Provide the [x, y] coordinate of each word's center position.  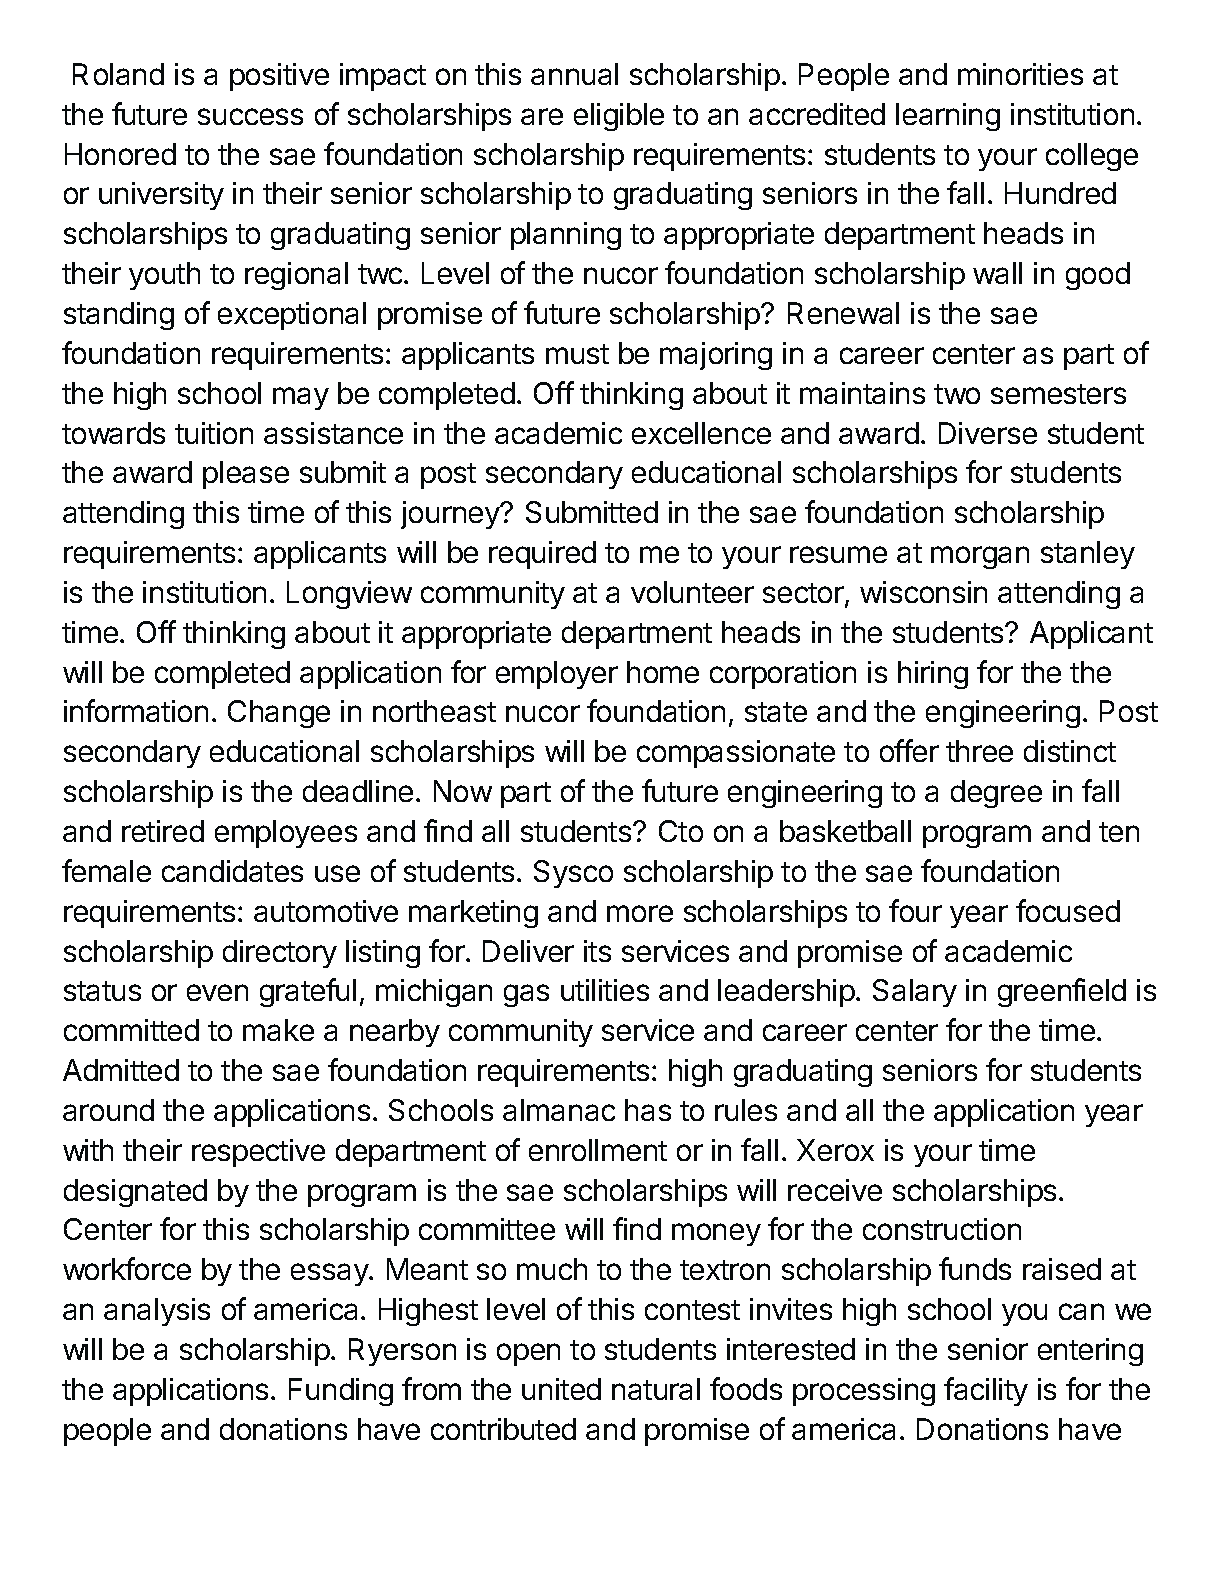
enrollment [598, 1150]
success [250, 116]
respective [258, 1153]
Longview [349, 595]
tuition [214, 433]
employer [557, 675]
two [957, 394]
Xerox [835, 1150]
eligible [619, 117]
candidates [232, 871]
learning [948, 117]
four [915, 910]
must [577, 354]
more [640, 913]
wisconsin [923, 592]
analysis [157, 1312]
